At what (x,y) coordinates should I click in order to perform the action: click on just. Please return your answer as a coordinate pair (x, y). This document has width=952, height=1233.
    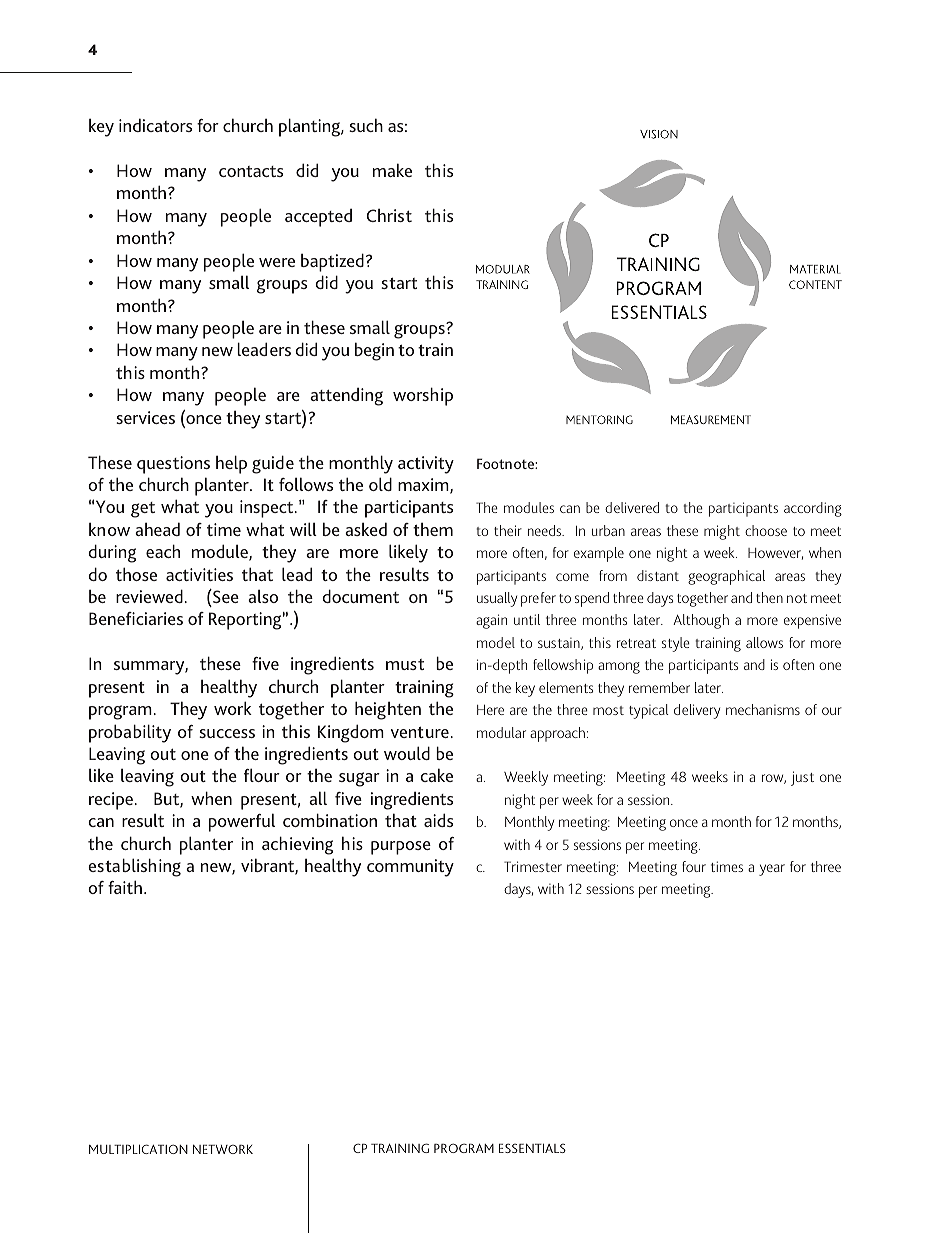
    Looking at the image, I should click on (802, 778).
